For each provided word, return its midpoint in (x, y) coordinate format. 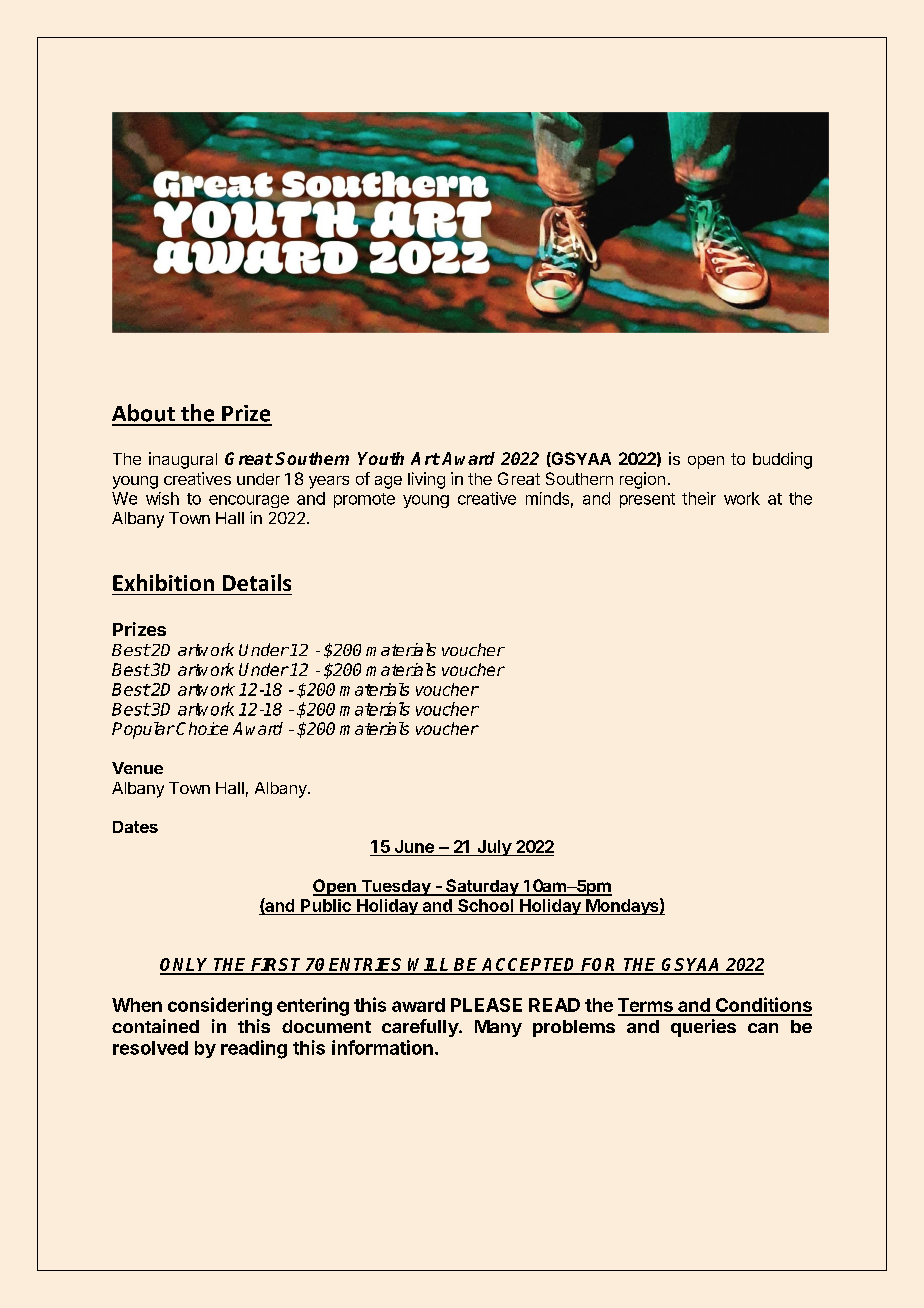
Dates (135, 827)
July (494, 848)
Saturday (482, 887)
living (426, 480)
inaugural (183, 460)
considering (220, 1006)
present (647, 500)
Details (257, 582)
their (699, 498)
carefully (421, 1028)
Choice (202, 728)
